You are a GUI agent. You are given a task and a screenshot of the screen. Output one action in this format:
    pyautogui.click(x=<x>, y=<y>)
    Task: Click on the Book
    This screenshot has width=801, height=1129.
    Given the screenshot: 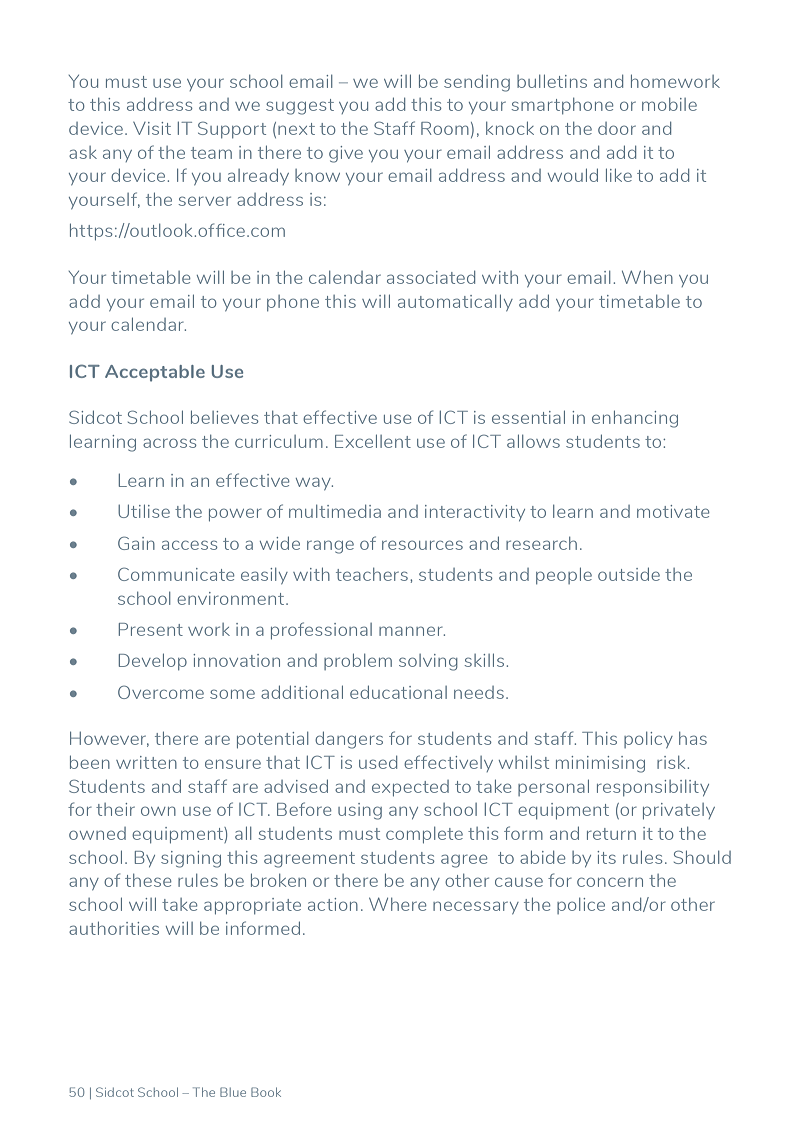 What is the action you would take?
    pyautogui.click(x=266, y=1092)
